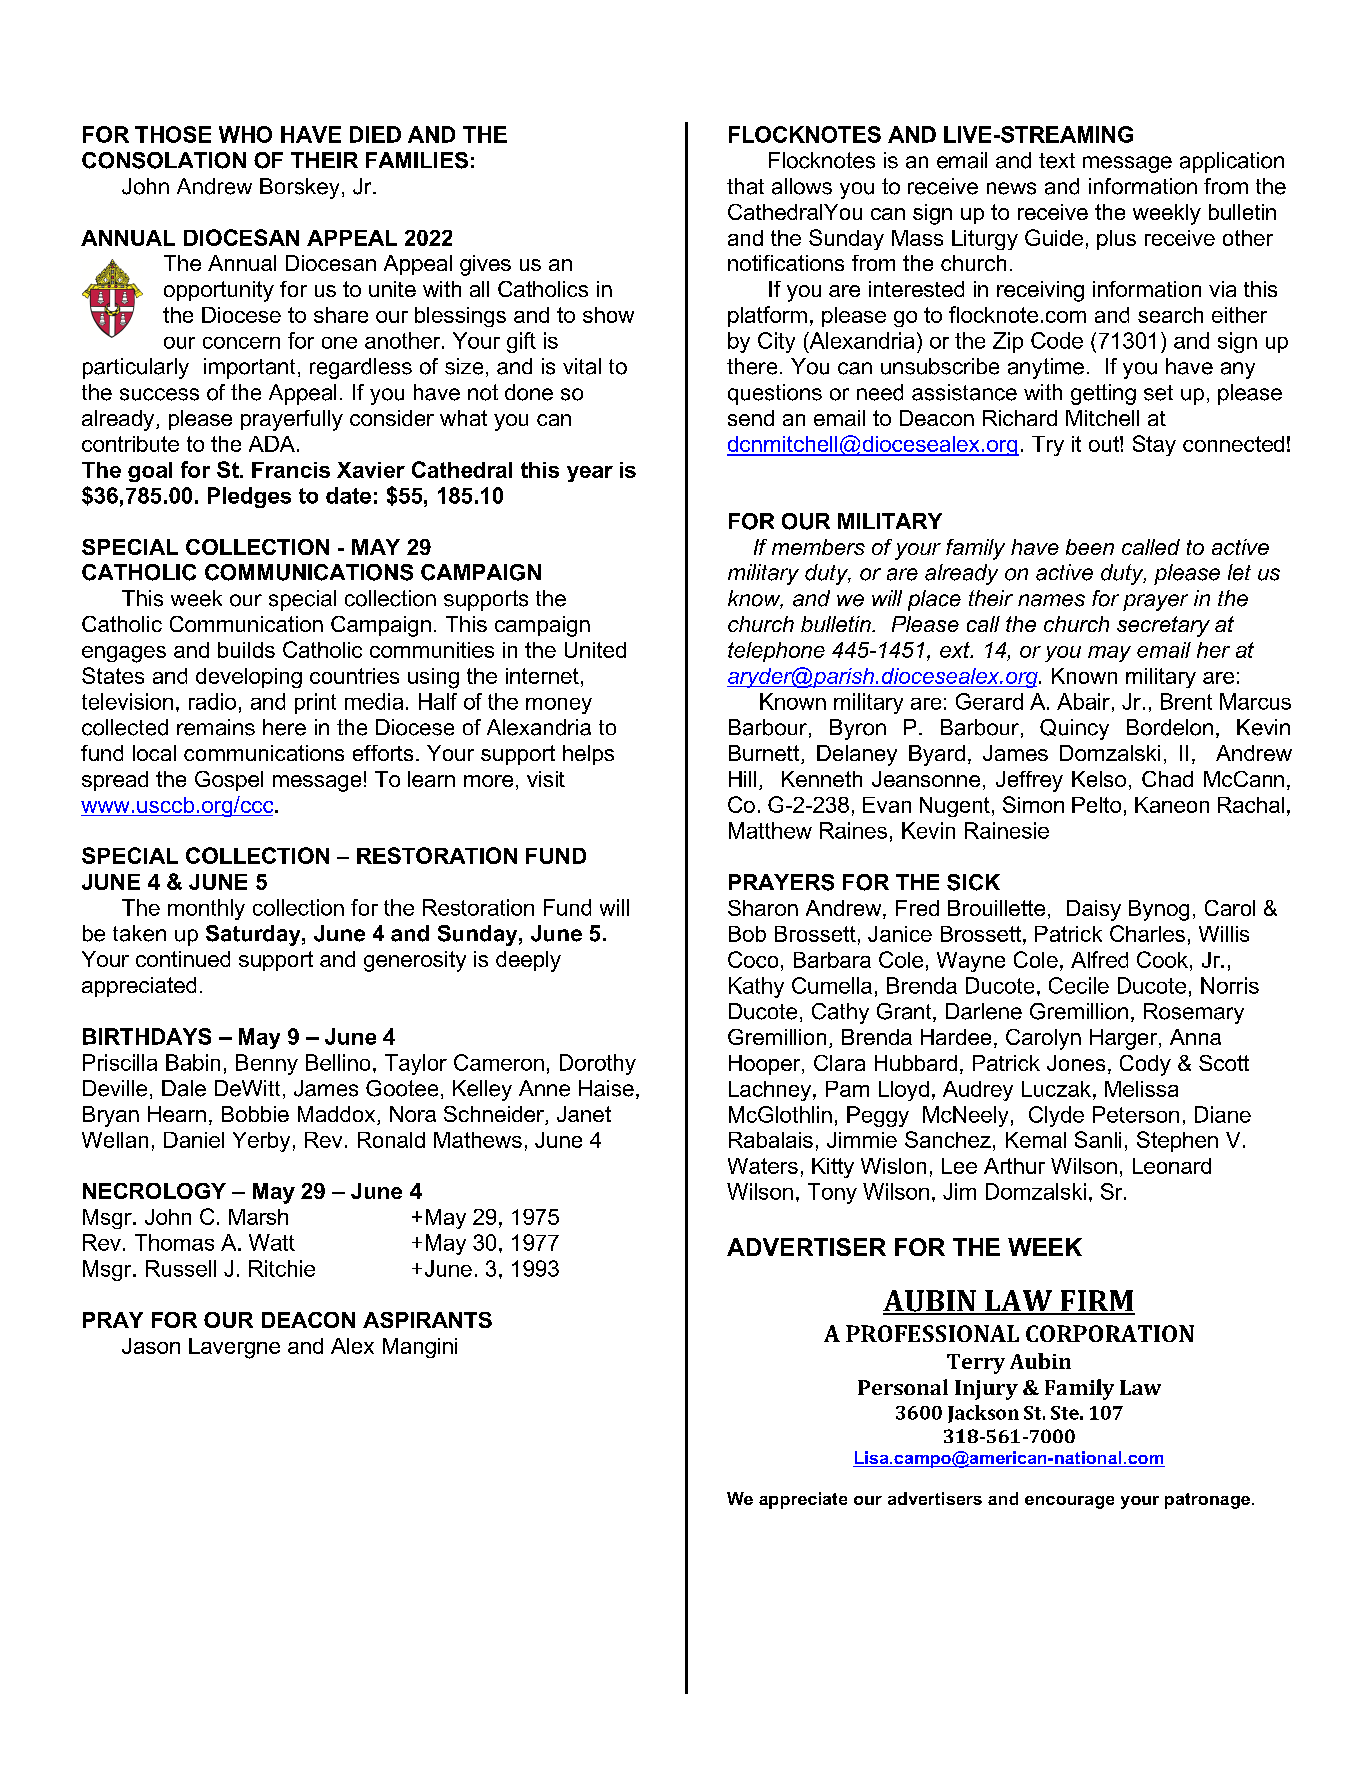 The width and height of the document is (1372, 1775). What do you see at coordinates (742, 779) in the document?
I see `Hill` at bounding box center [742, 779].
